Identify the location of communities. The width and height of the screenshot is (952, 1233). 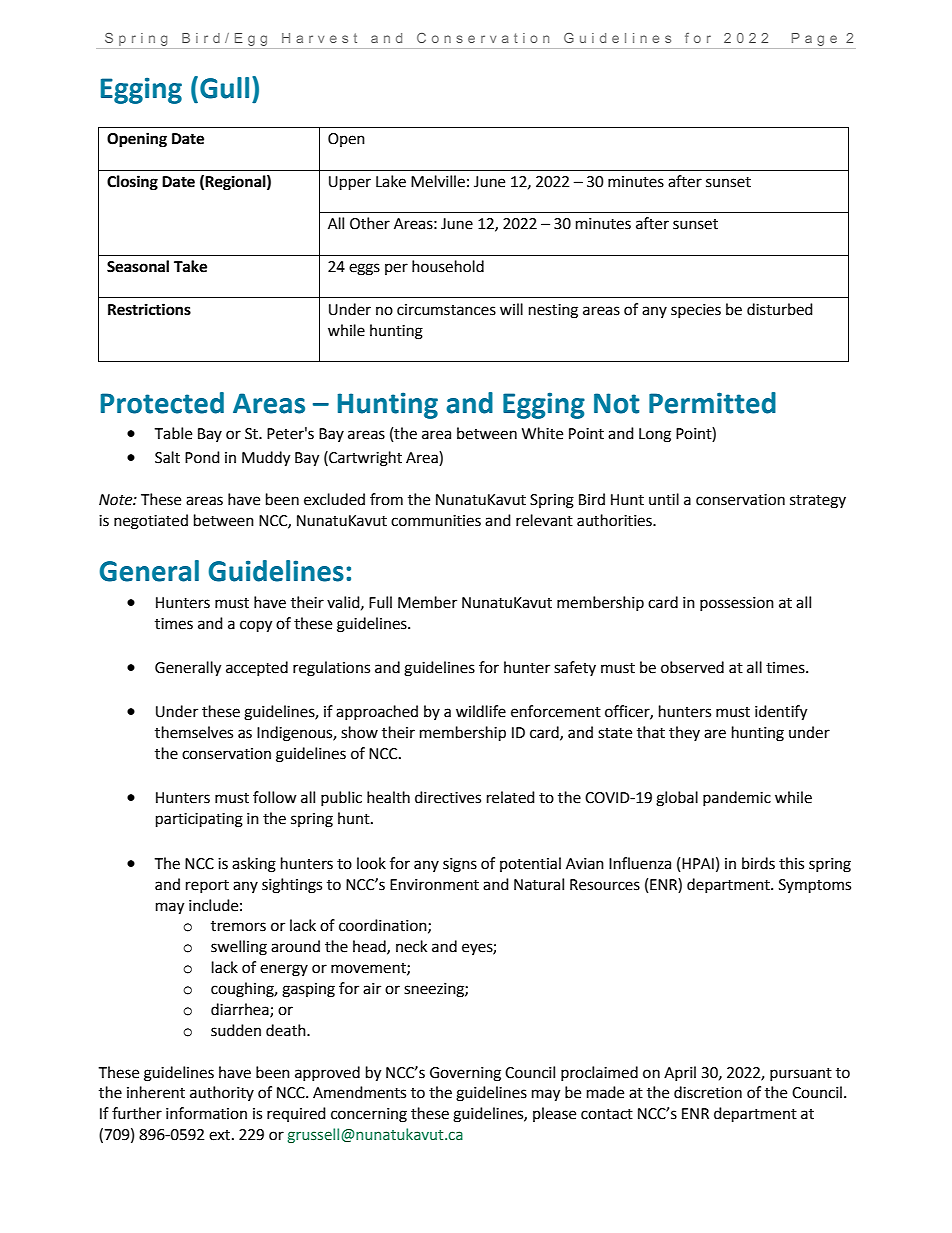
(436, 521).
